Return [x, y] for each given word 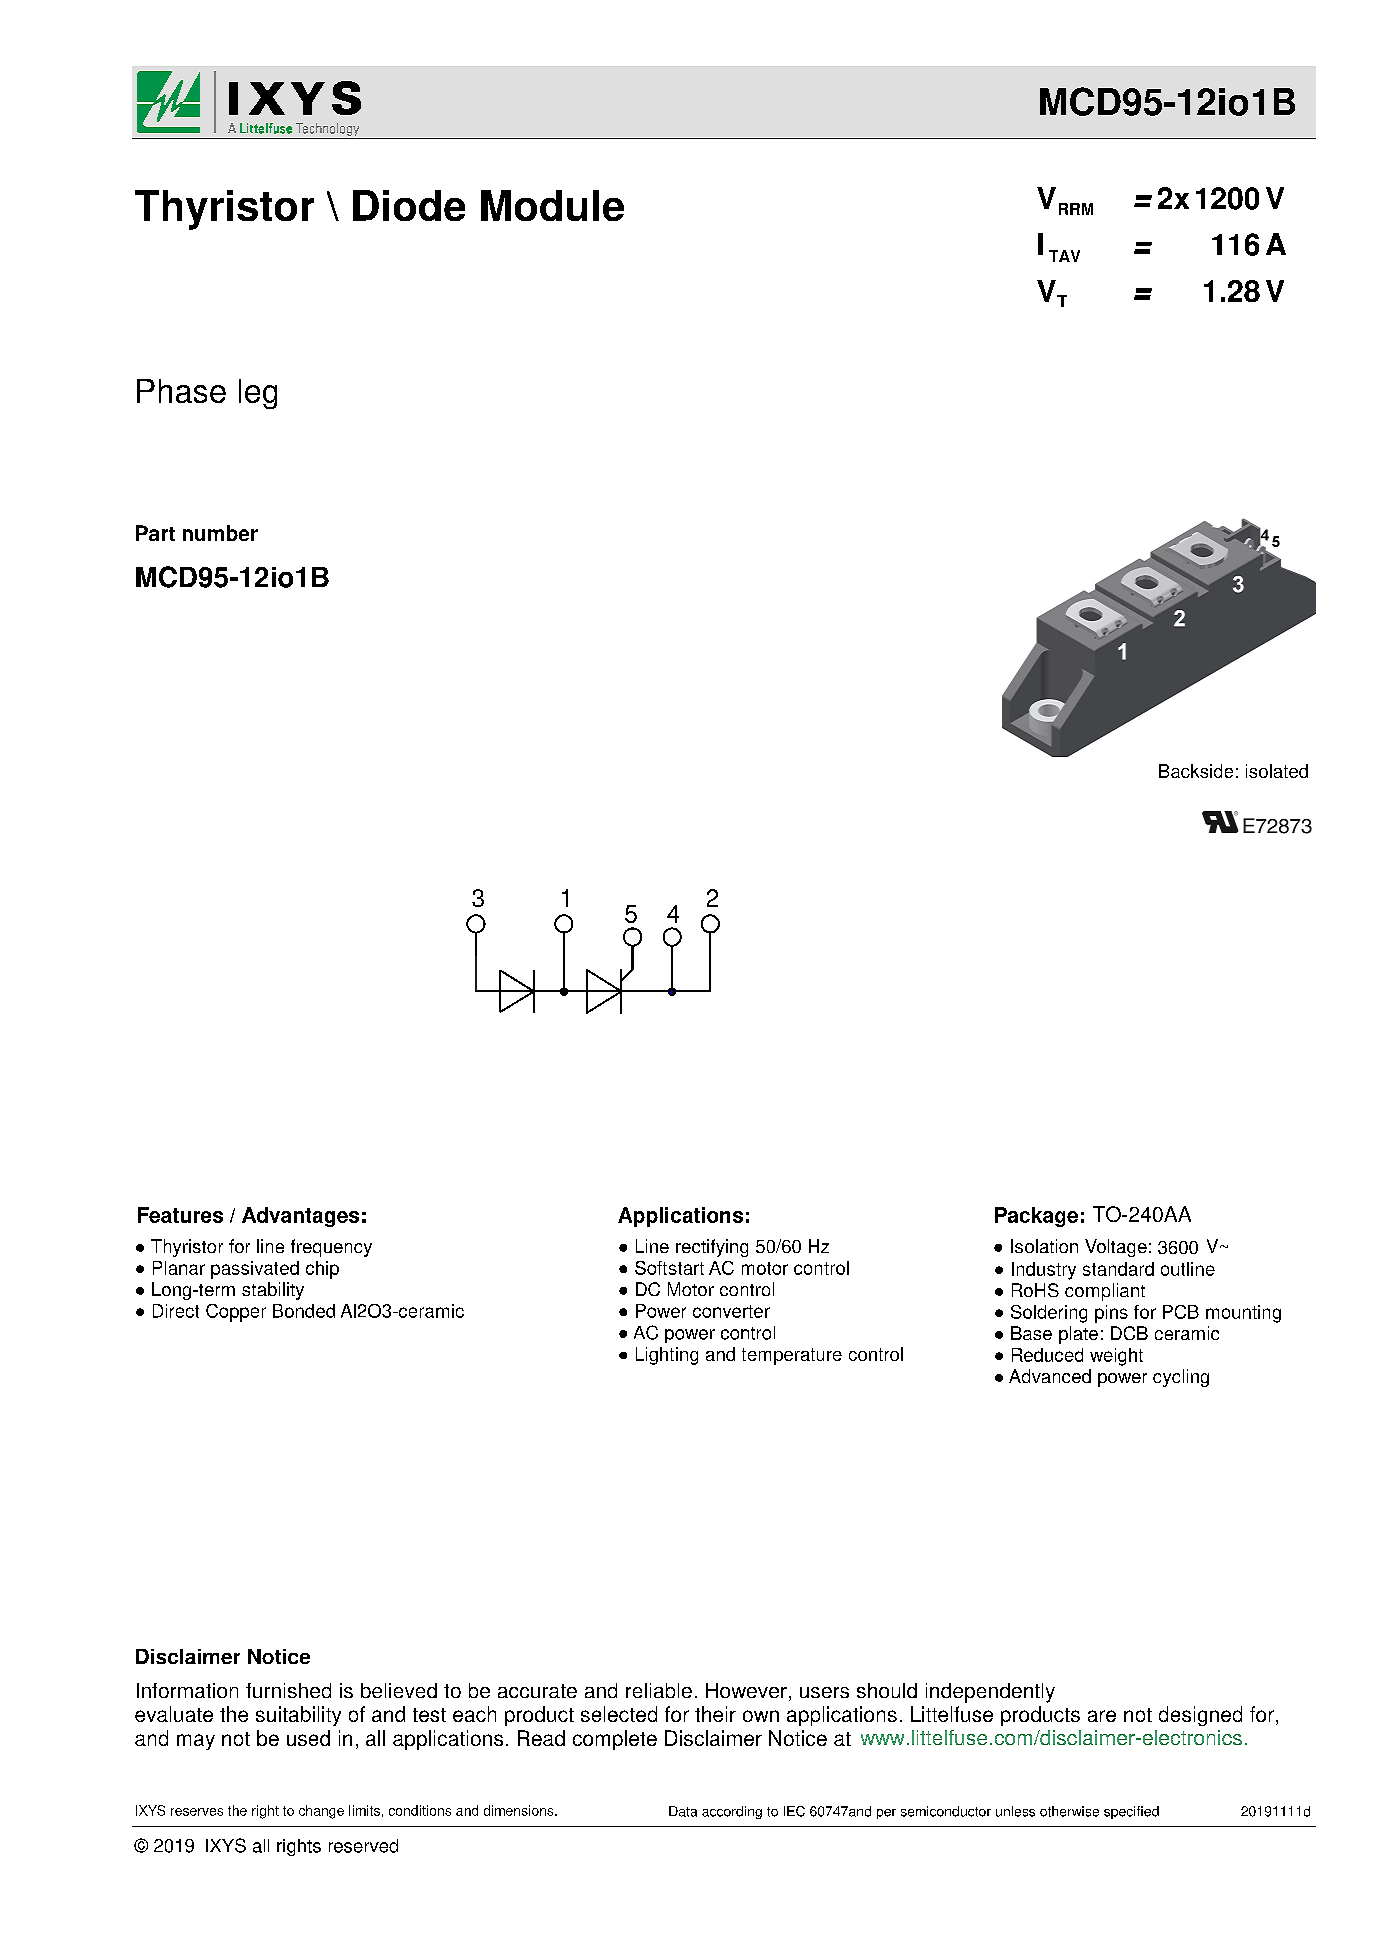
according [732, 1812]
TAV [1064, 256]
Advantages [300, 1217]
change [321, 1812]
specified [1131, 1812]
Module [552, 205]
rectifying [712, 1248]
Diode [409, 205]
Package [1036, 1217]
